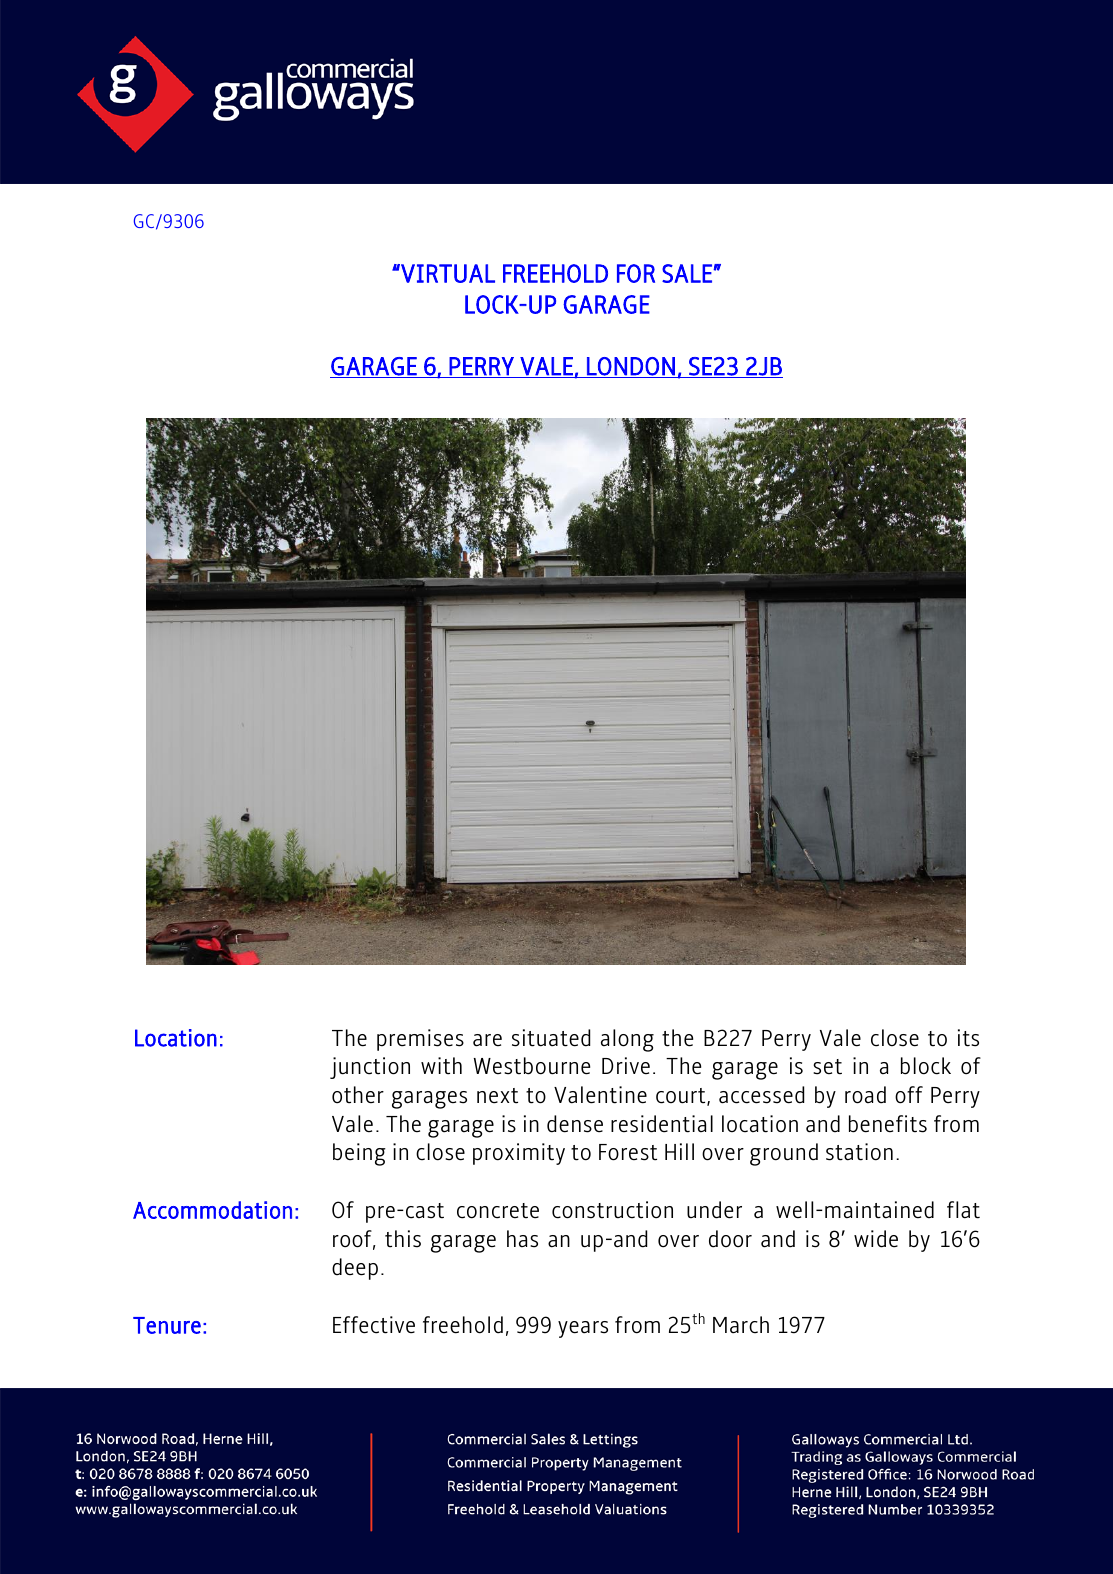 This page has height=1574, width=1113. What do you see at coordinates (551, 1038) in the page?
I see `situated` at bounding box center [551, 1038].
